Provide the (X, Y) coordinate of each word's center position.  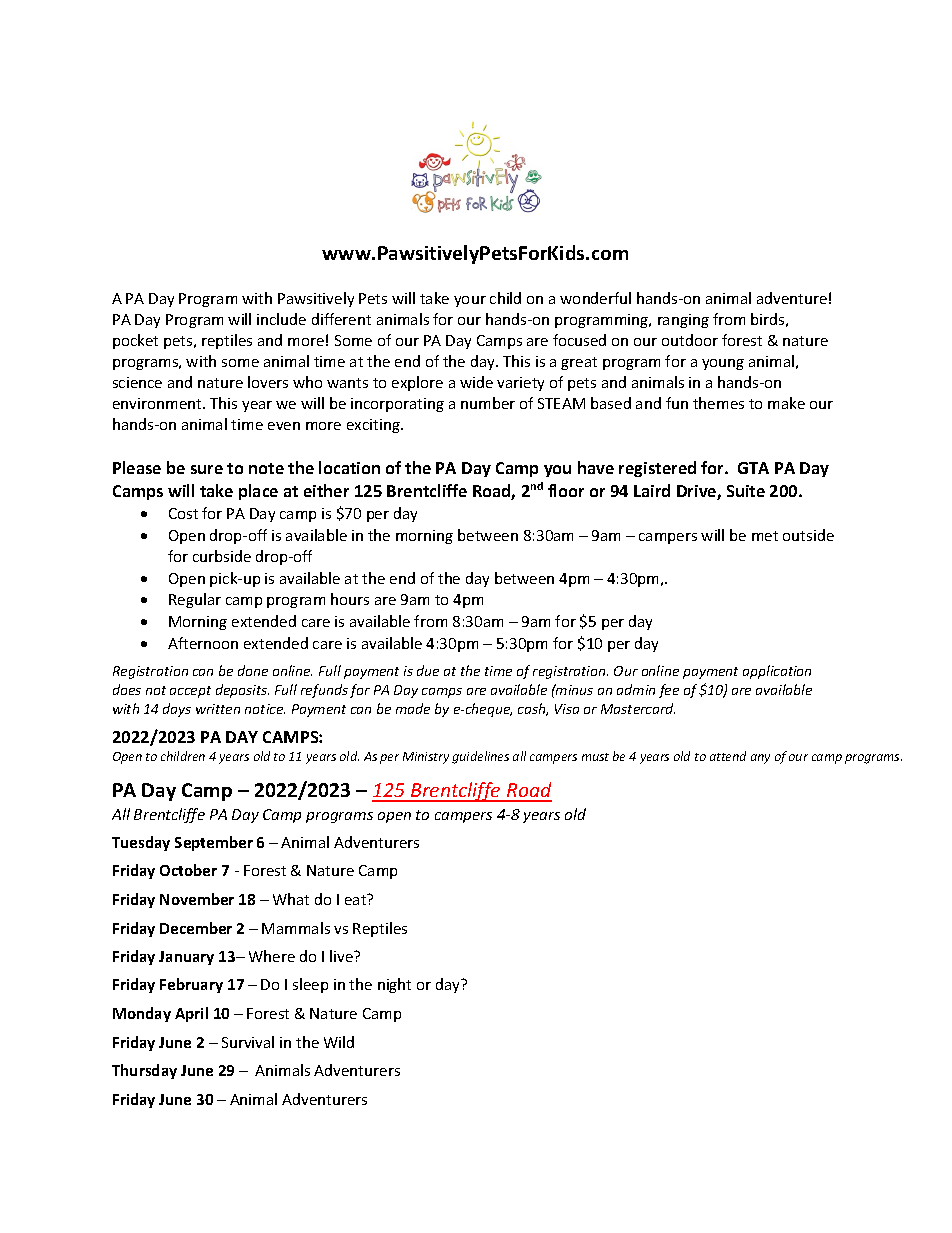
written (218, 709)
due (428, 670)
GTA (753, 468)
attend (728, 756)
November (197, 899)
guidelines (480, 757)
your (470, 301)
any (760, 759)
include (281, 319)
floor (566, 490)
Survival (248, 1042)
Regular (195, 600)
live (343, 956)
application (777, 672)
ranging (683, 321)
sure (207, 469)
